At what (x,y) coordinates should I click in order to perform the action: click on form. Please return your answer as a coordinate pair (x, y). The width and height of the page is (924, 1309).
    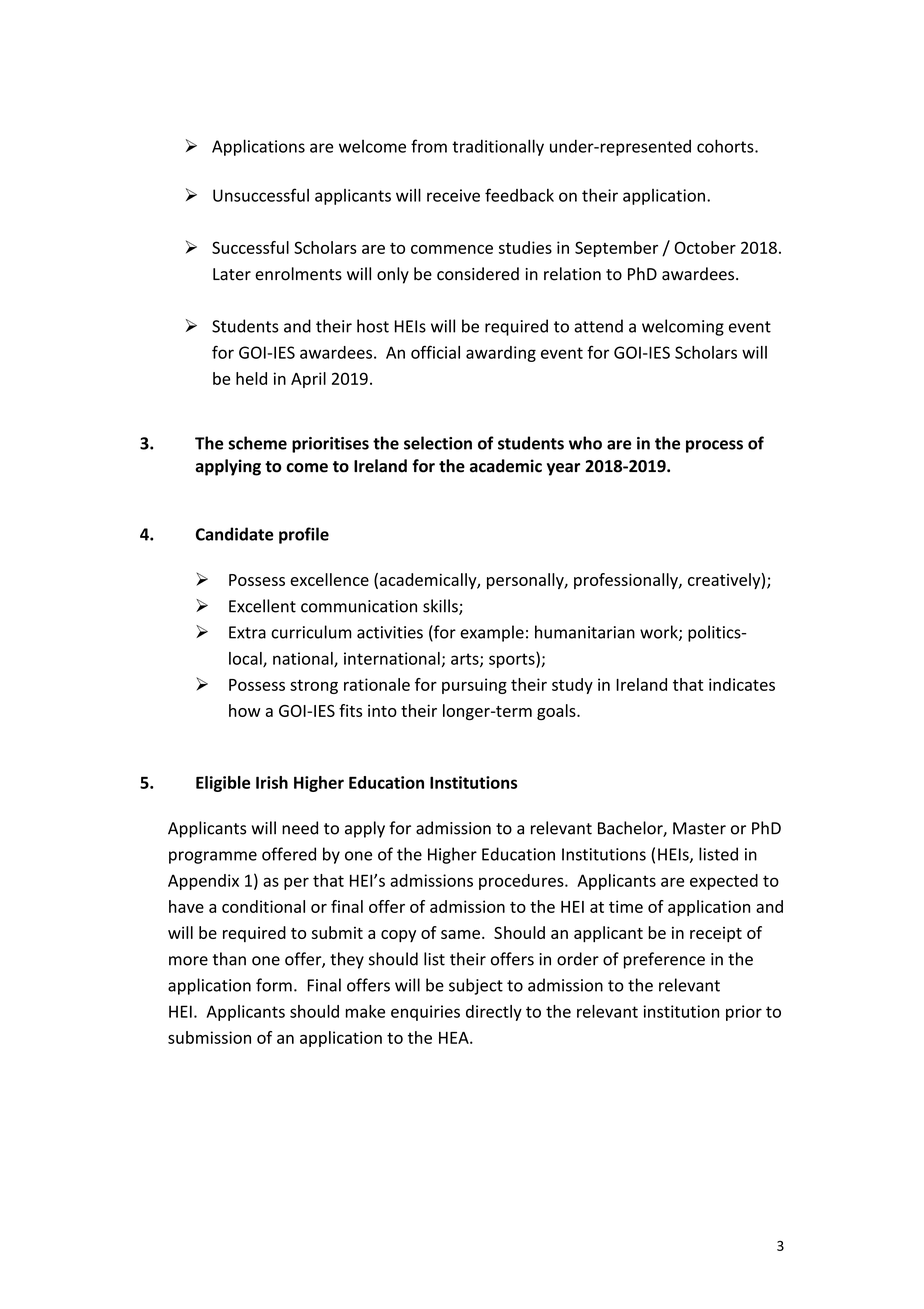
    Looking at the image, I should click on (274, 985).
